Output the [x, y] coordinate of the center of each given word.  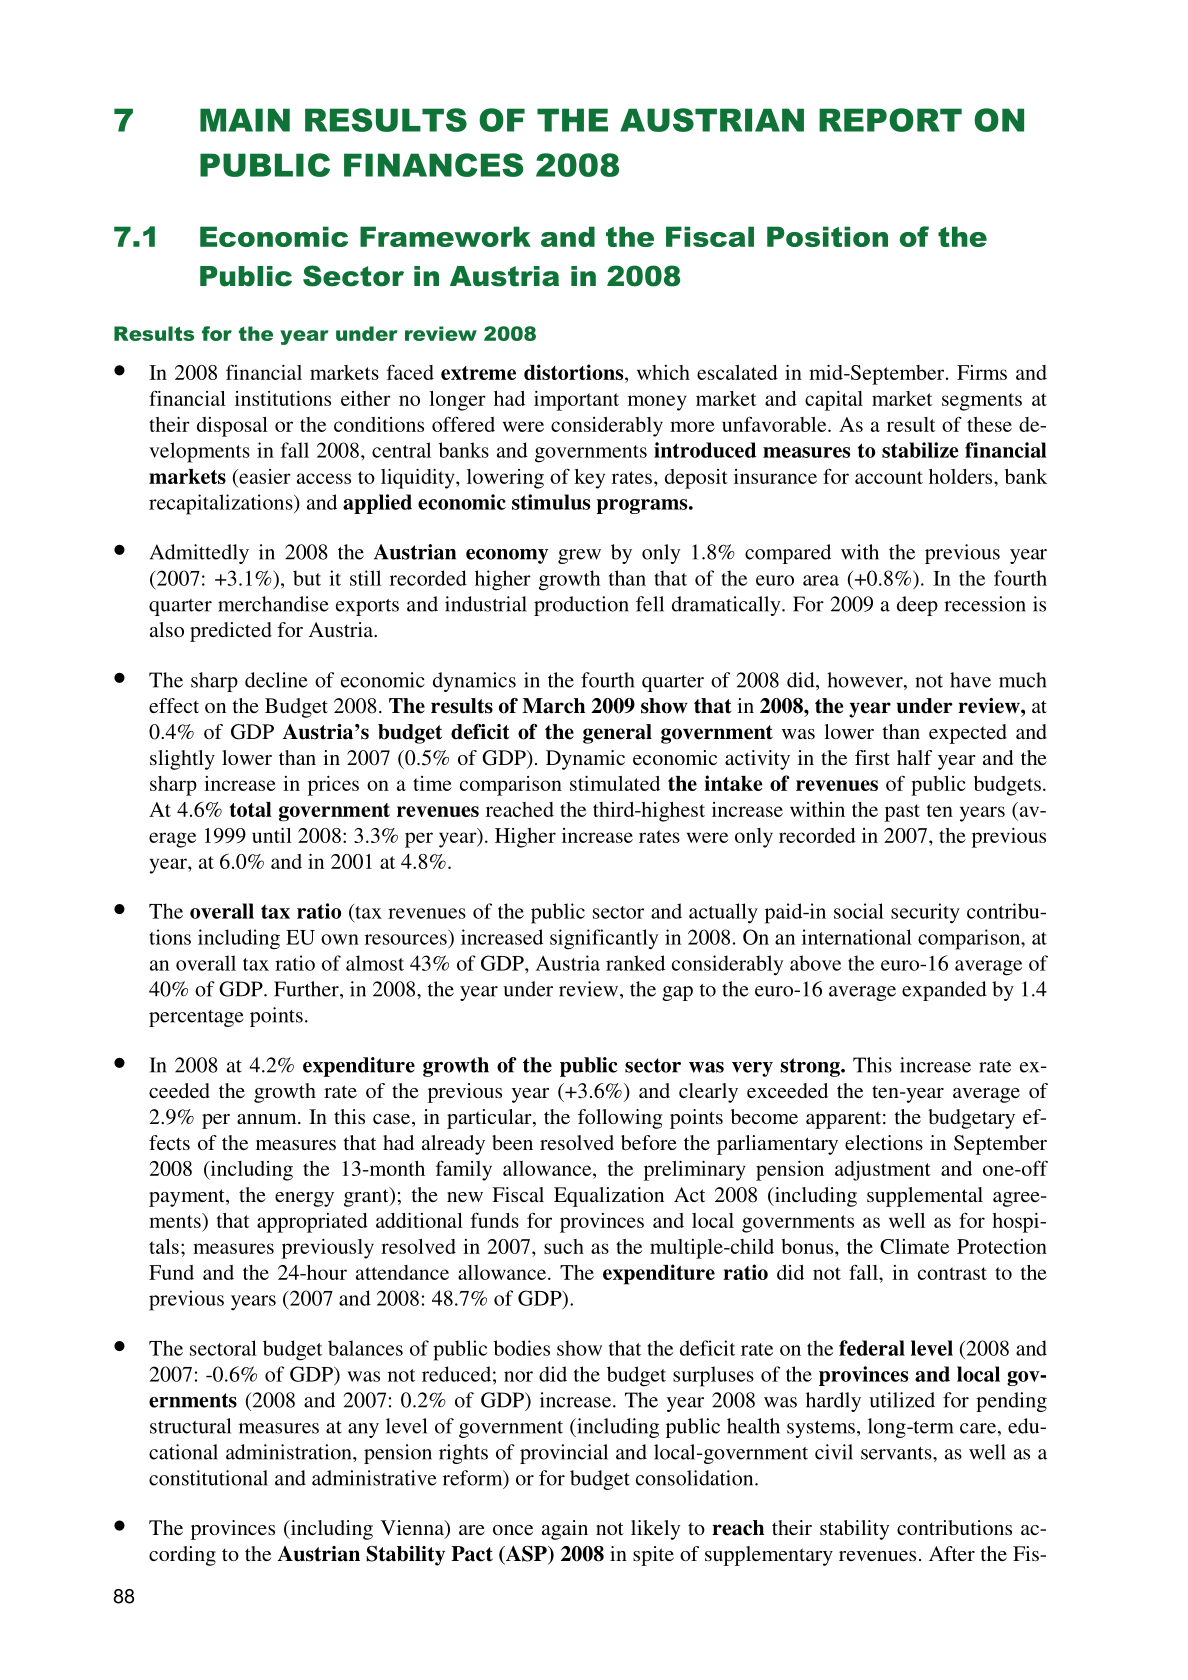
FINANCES [433, 165]
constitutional [208, 1478]
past [902, 813]
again [565, 1530]
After [952, 1553]
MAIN [245, 120]
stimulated [615, 783]
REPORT [890, 120]
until [272, 835]
